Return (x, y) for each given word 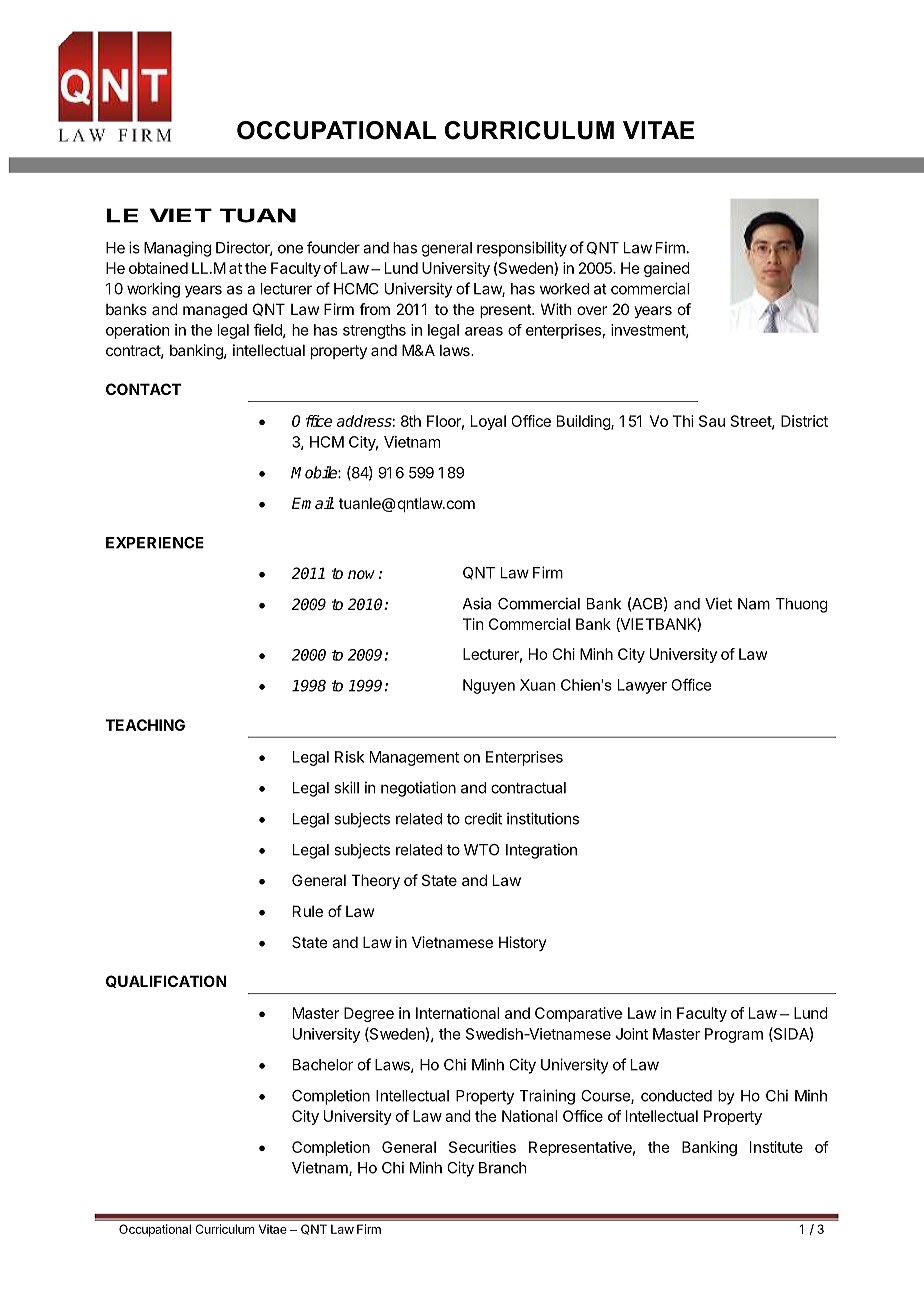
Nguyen (489, 686)
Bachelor (323, 1065)
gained (667, 269)
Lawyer (642, 686)
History (523, 943)
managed (215, 311)
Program (734, 1035)
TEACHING (145, 725)
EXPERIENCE (155, 543)
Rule (308, 911)
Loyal (488, 422)
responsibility (522, 249)
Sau (712, 421)
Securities (482, 1147)
